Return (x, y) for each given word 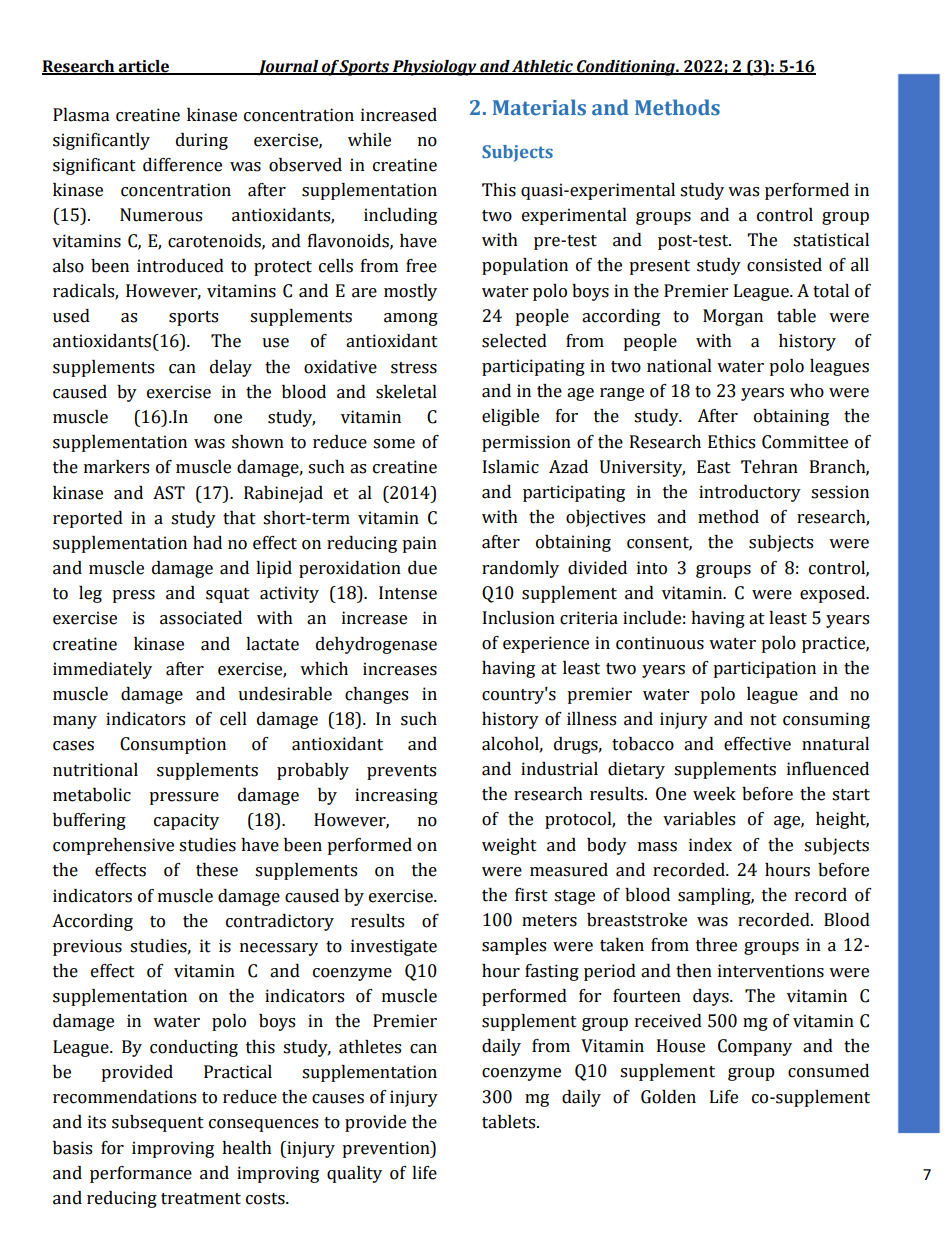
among (411, 319)
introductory (750, 493)
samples (514, 946)
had (207, 543)
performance (141, 1174)
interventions (771, 971)
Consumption (173, 745)
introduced (180, 266)
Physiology (435, 68)
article (144, 67)
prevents (401, 772)
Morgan (733, 317)
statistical (831, 240)
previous (87, 947)
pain (419, 544)
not (763, 720)
